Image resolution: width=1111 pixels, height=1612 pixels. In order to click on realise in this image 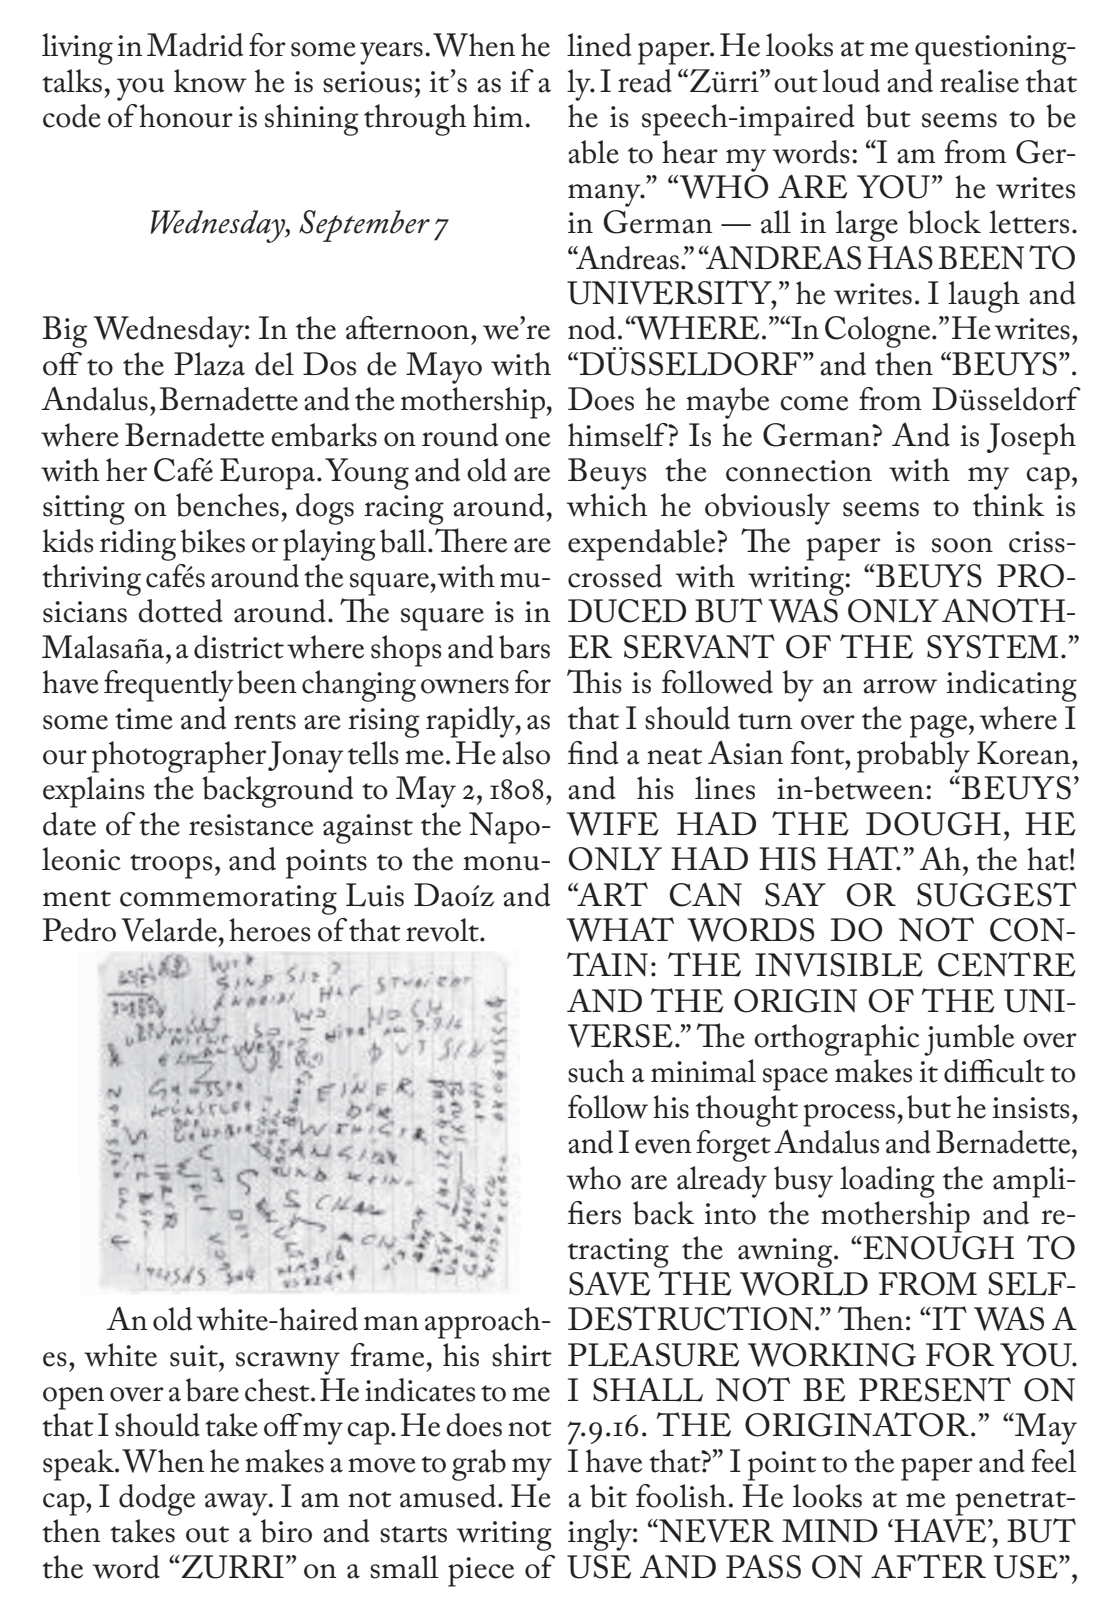, I will do `click(979, 81)`.
